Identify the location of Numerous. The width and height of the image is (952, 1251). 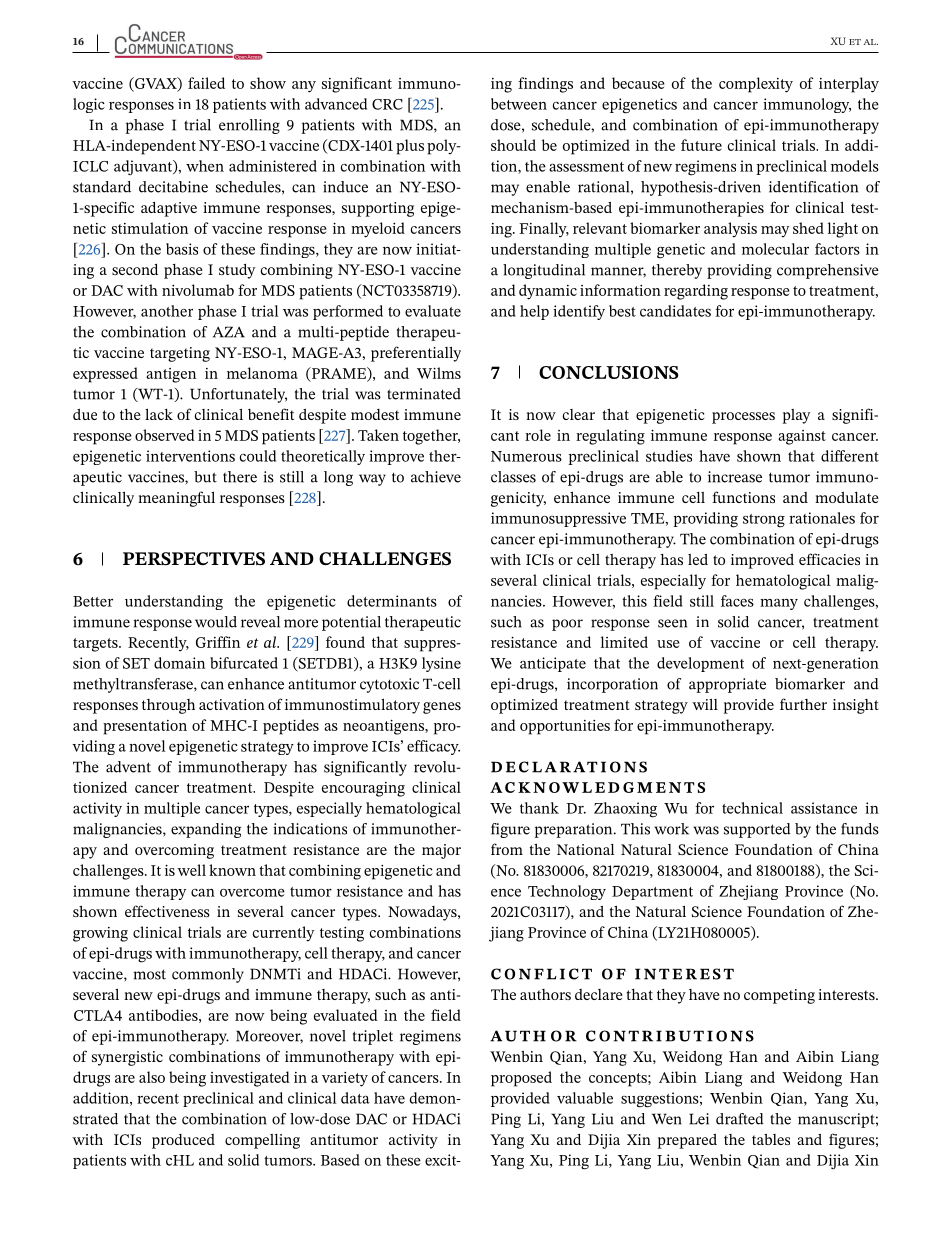
(526, 456).
